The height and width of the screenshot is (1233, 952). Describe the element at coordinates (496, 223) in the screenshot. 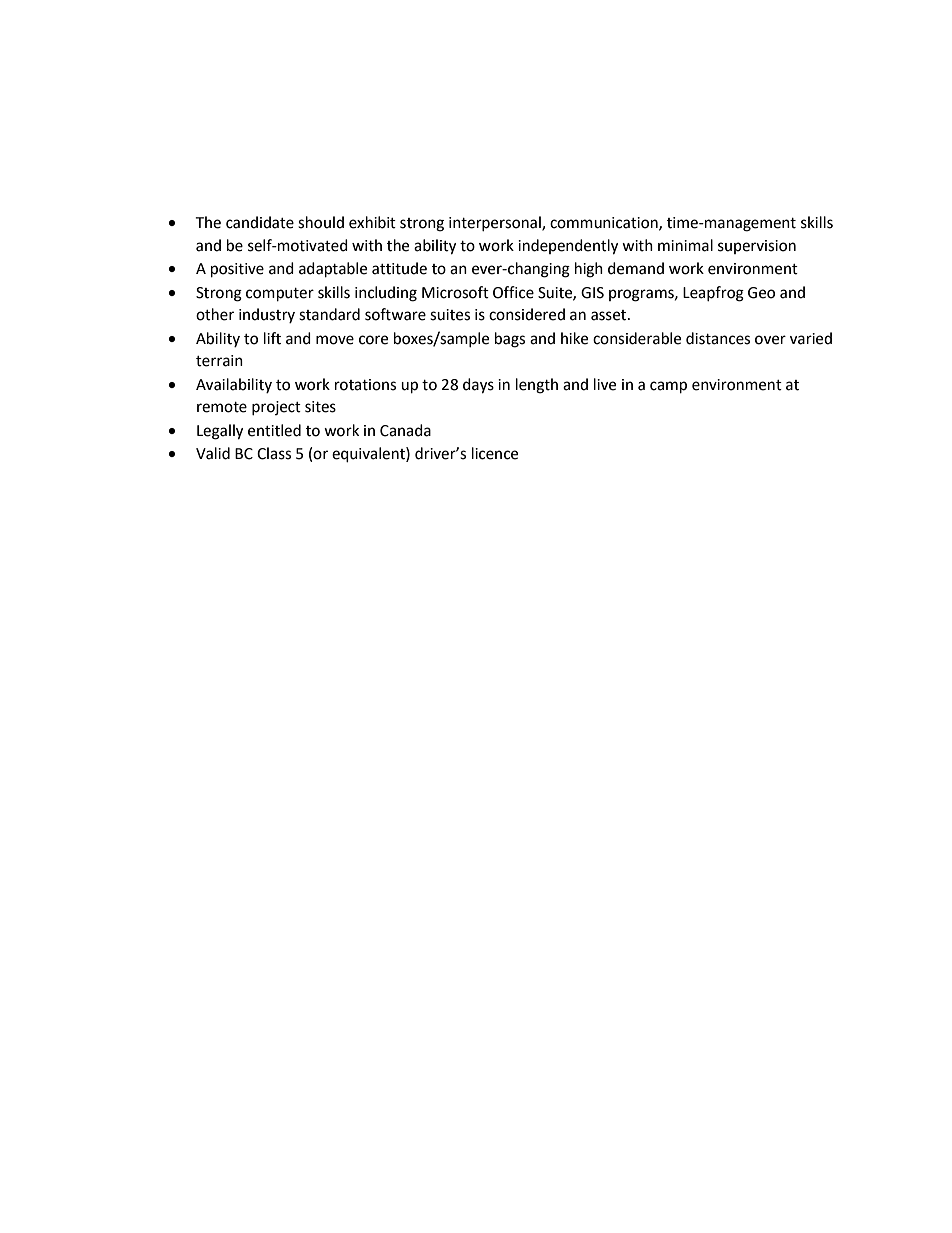

I see `interpersonal` at that location.
